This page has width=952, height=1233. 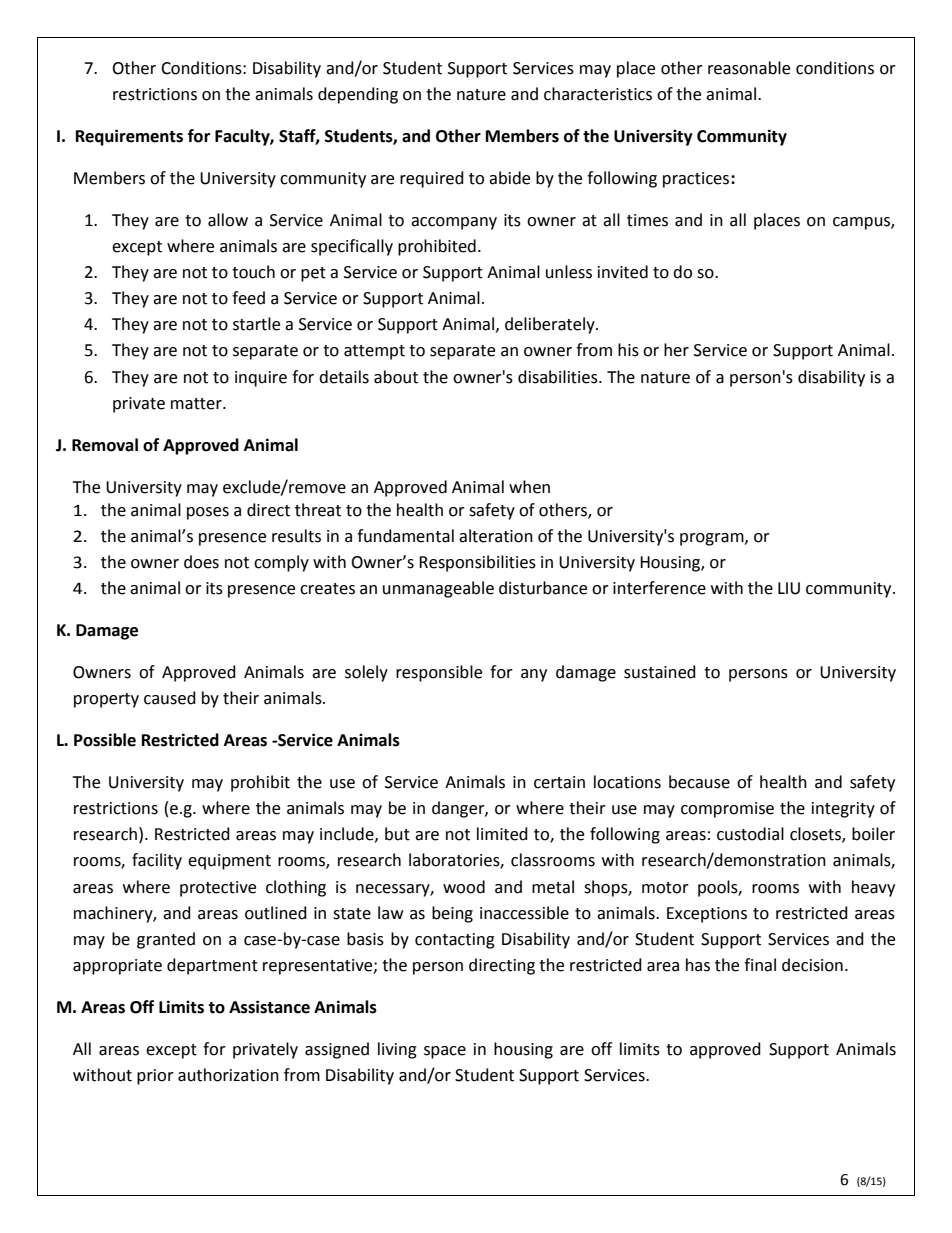 I want to click on characteristics, so click(x=598, y=94).
